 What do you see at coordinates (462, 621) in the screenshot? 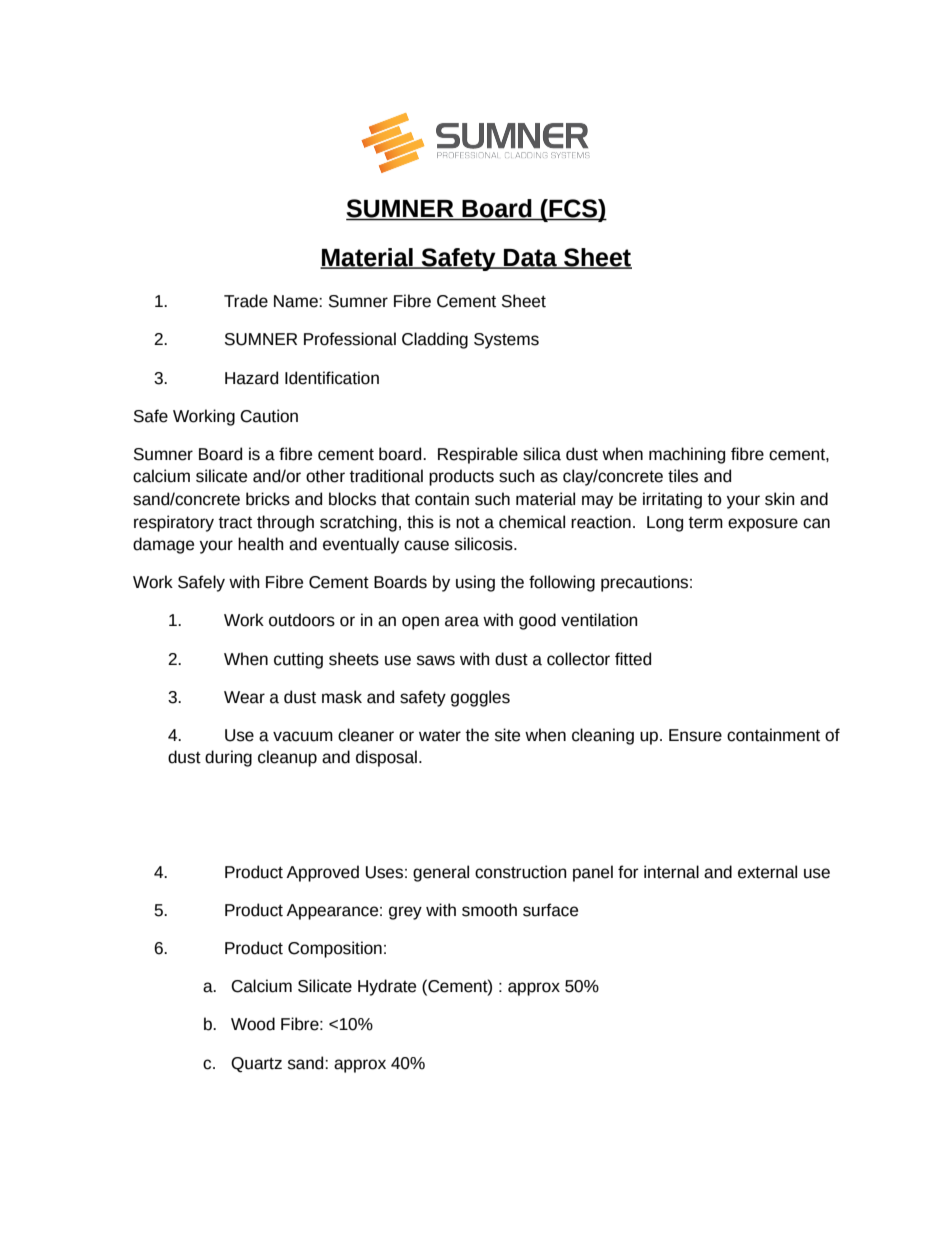
I see `area` at bounding box center [462, 621].
